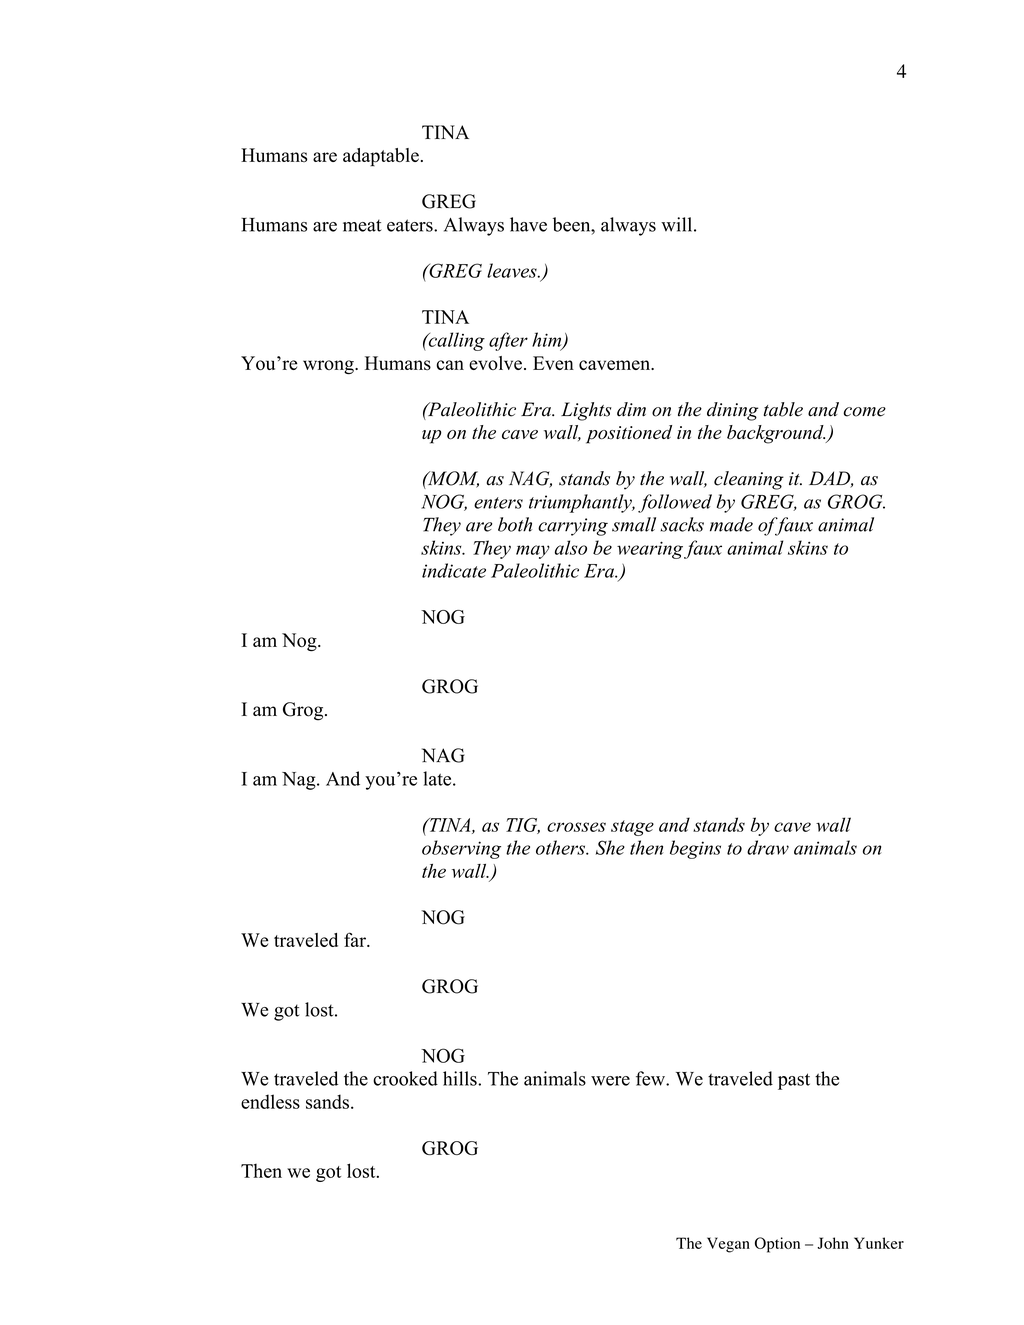  I want to click on have, so click(528, 224).
